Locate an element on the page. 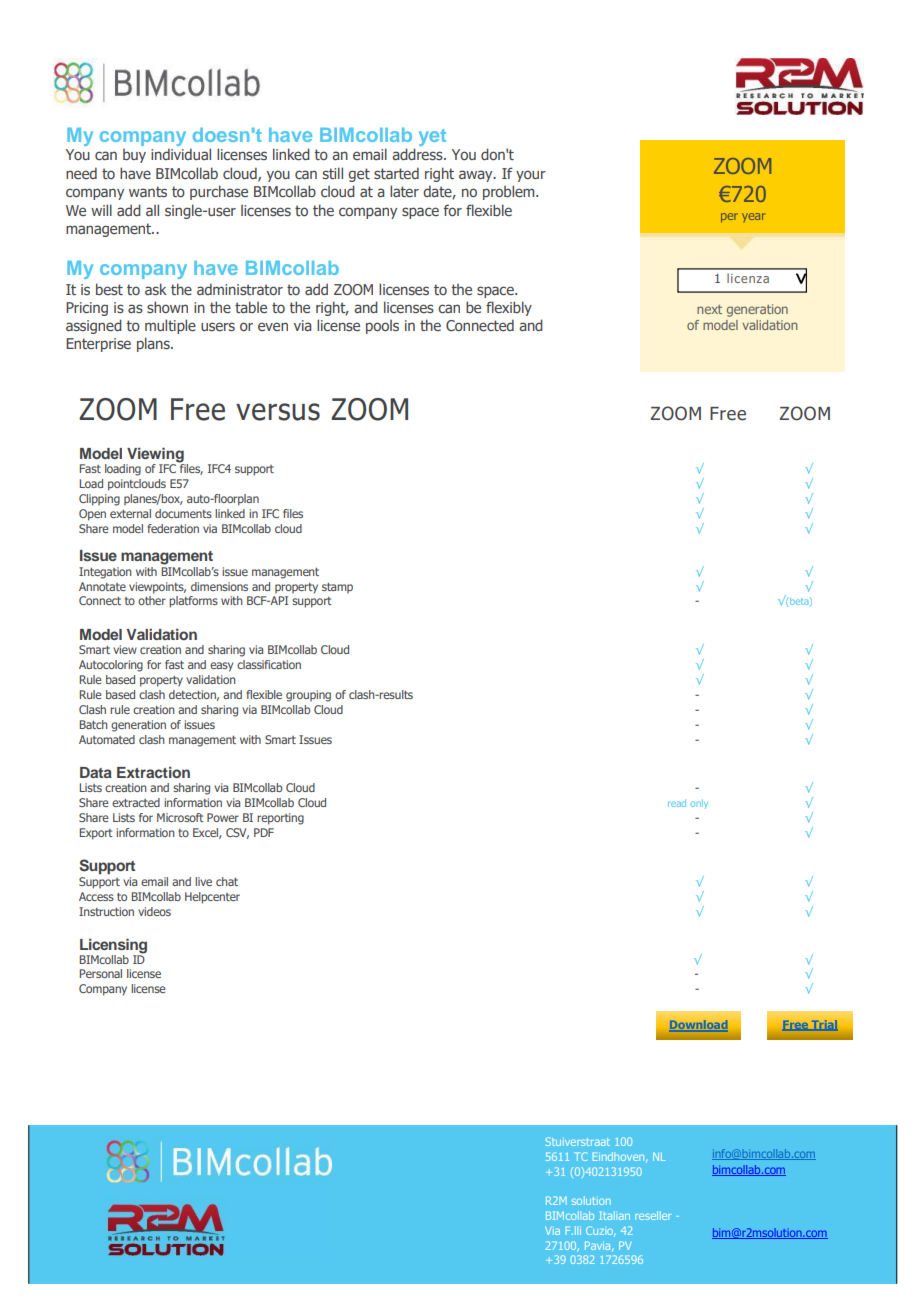  year is located at coordinates (754, 217).
